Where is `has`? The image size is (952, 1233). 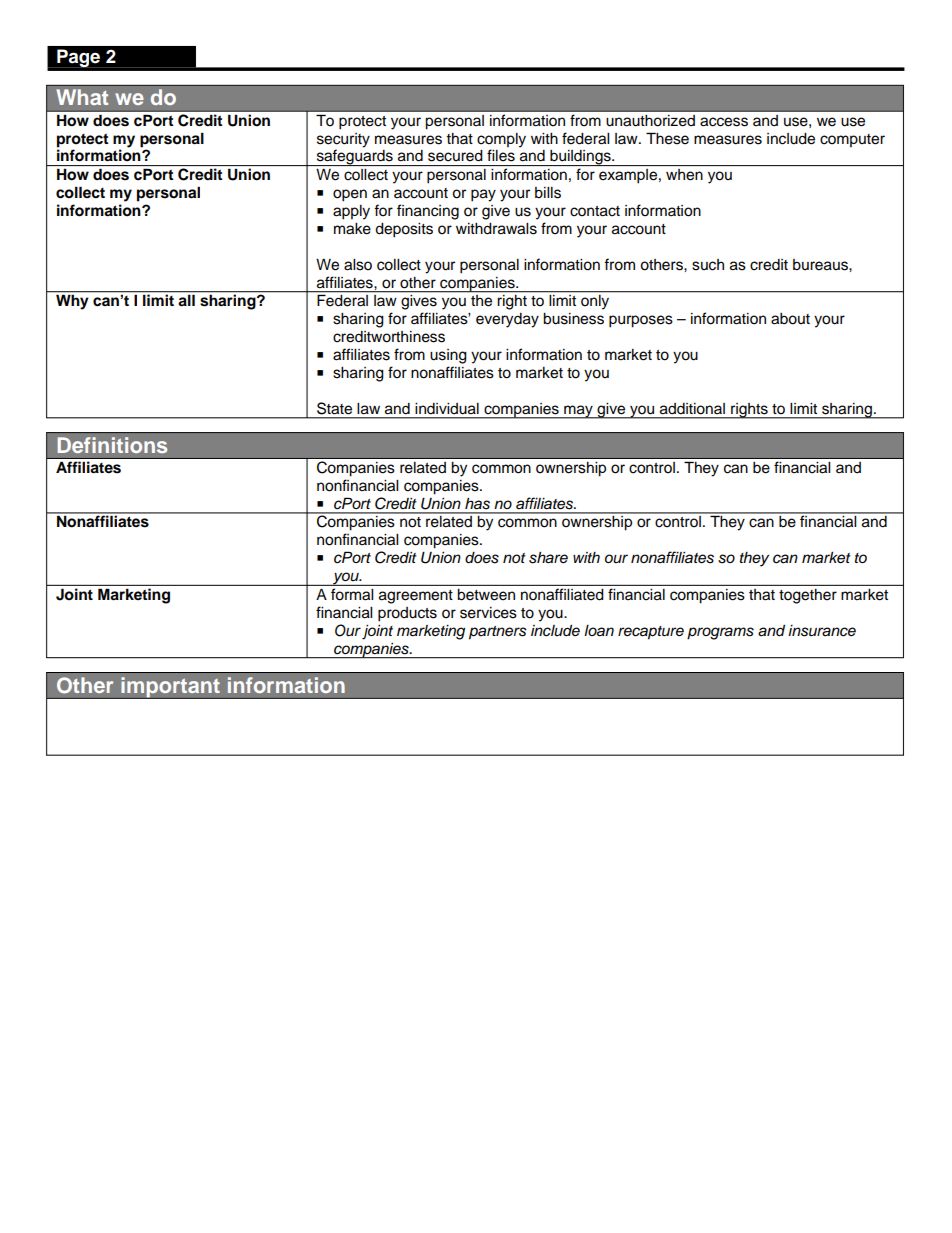
has is located at coordinates (477, 504).
